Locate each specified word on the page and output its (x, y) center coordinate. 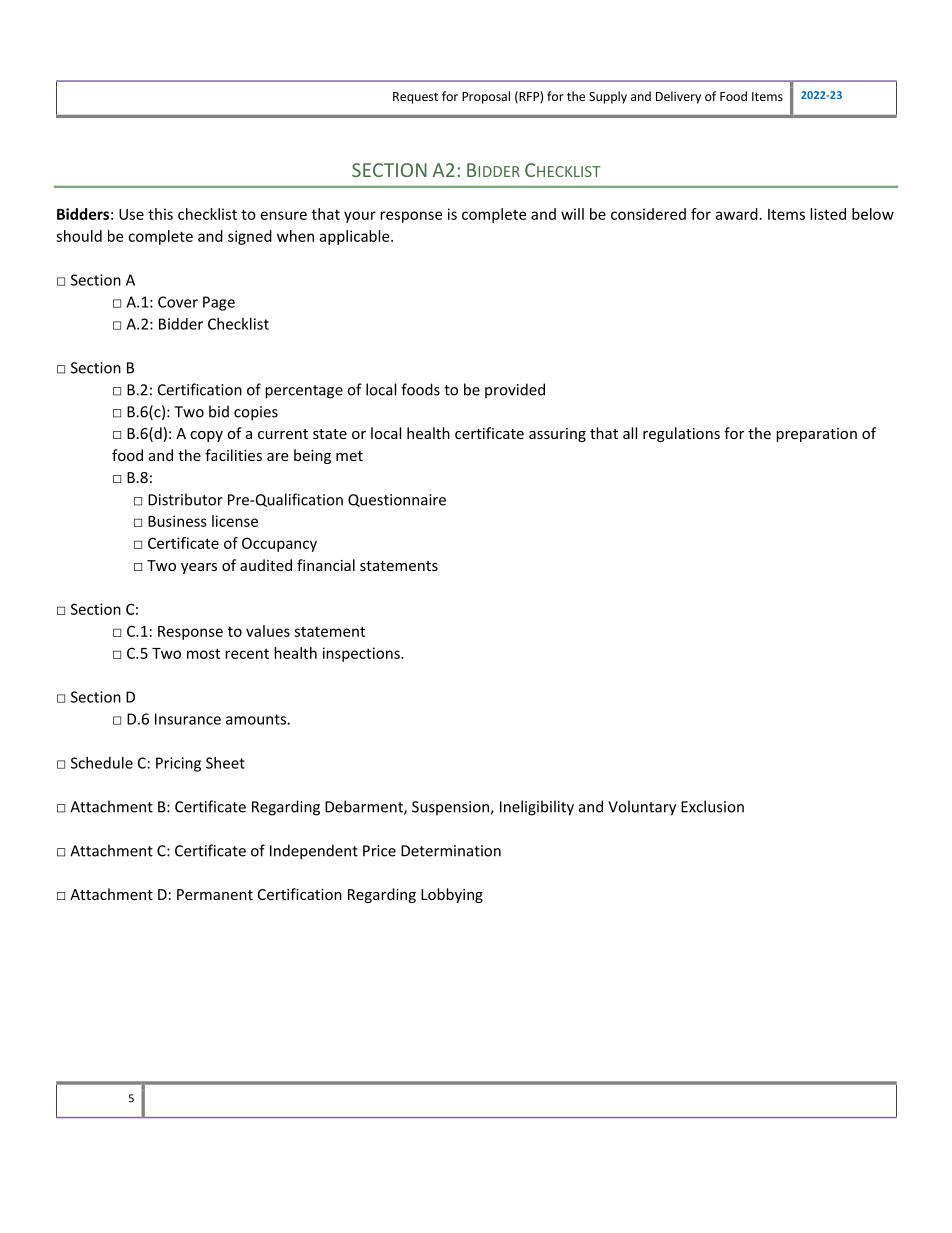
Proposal (486, 97)
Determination (451, 851)
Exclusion (712, 806)
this (160, 214)
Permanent (215, 894)
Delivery (678, 97)
